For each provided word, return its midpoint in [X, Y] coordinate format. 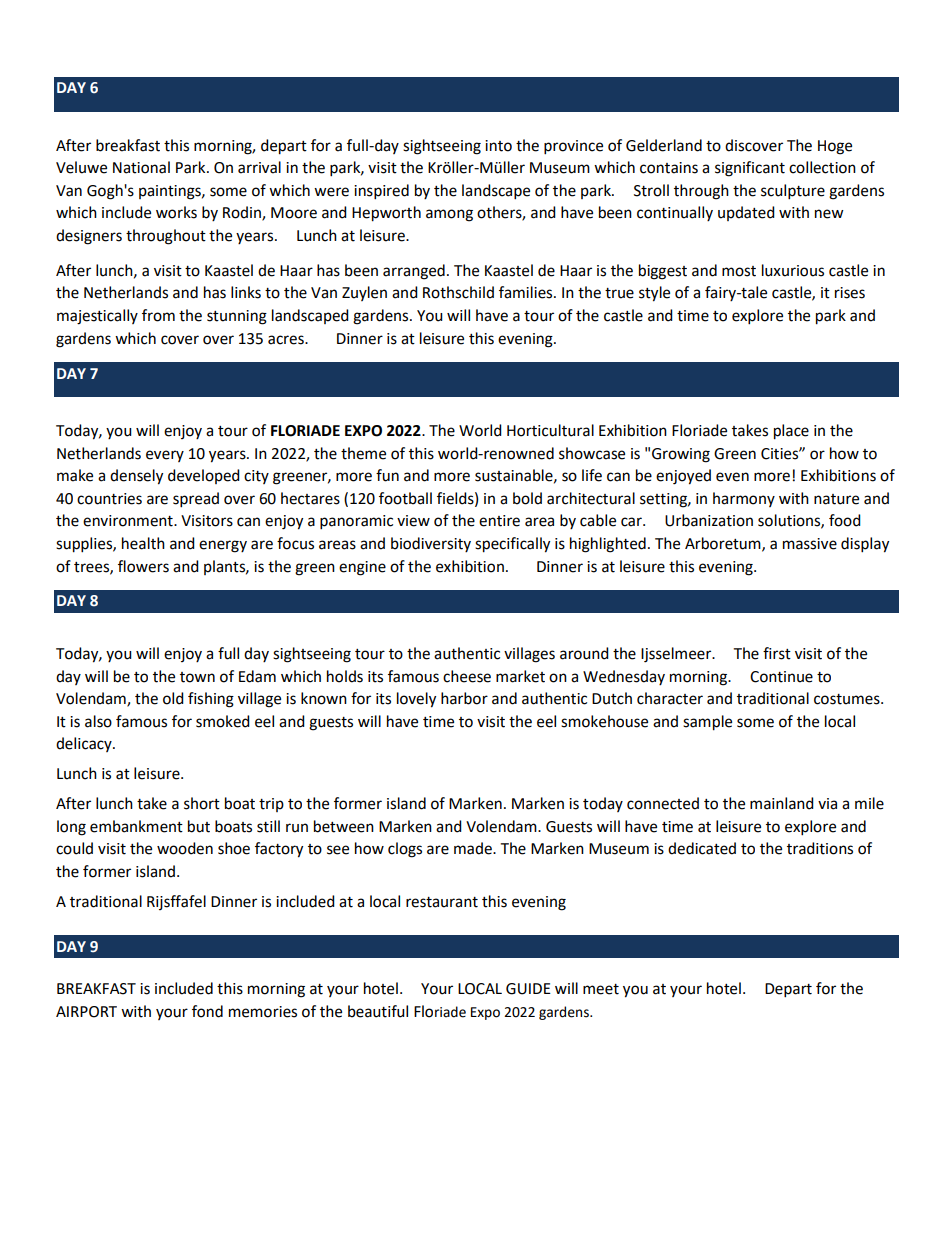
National [141, 167]
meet [601, 989]
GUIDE [528, 989]
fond [207, 1011]
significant [750, 169]
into [498, 146]
